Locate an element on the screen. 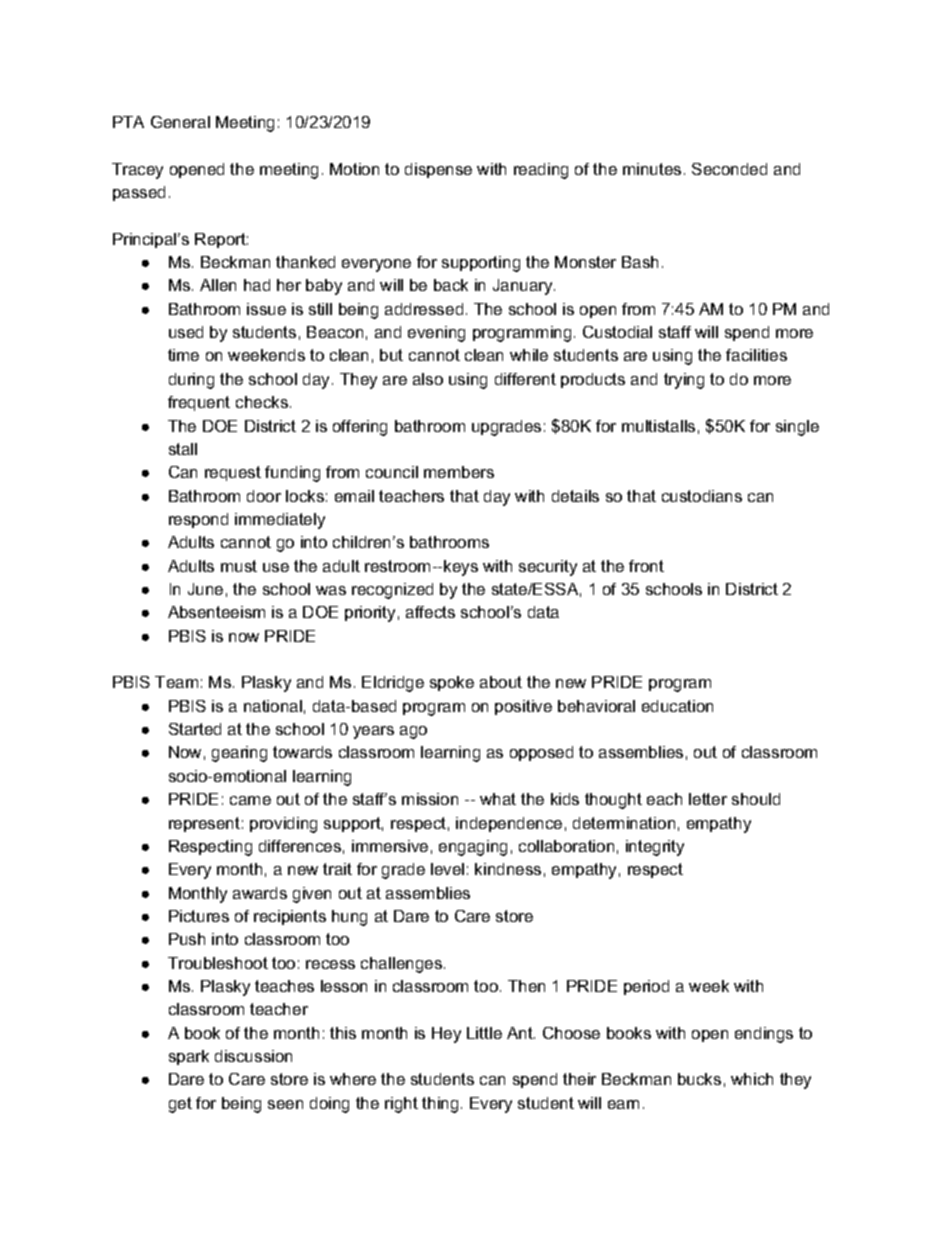 The height and width of the screenshot is (1233, 952). General is located at coordinates (180, 122).
